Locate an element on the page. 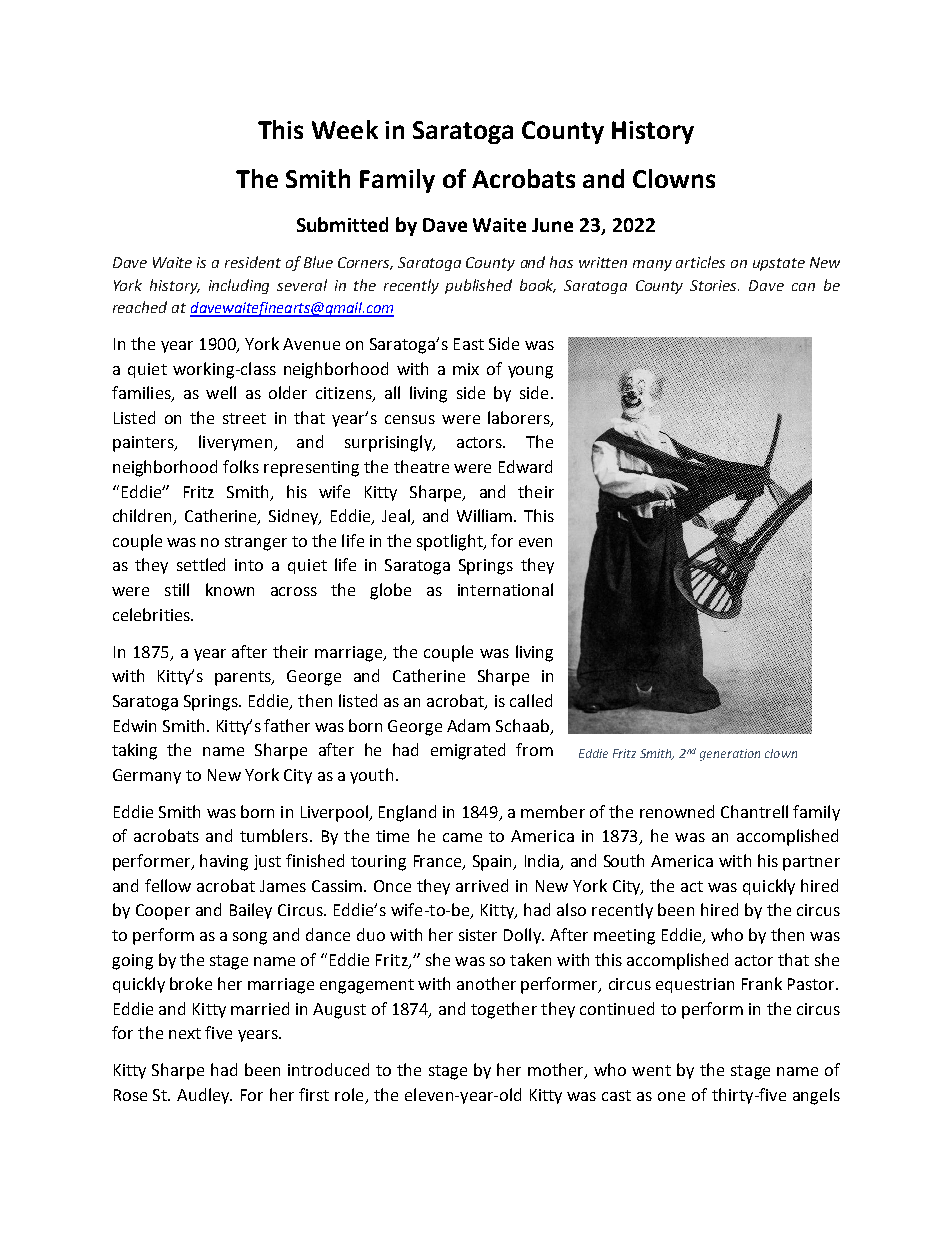 The height and width of the page is (1233, 952). generation is located at coordinates (730, 755).
